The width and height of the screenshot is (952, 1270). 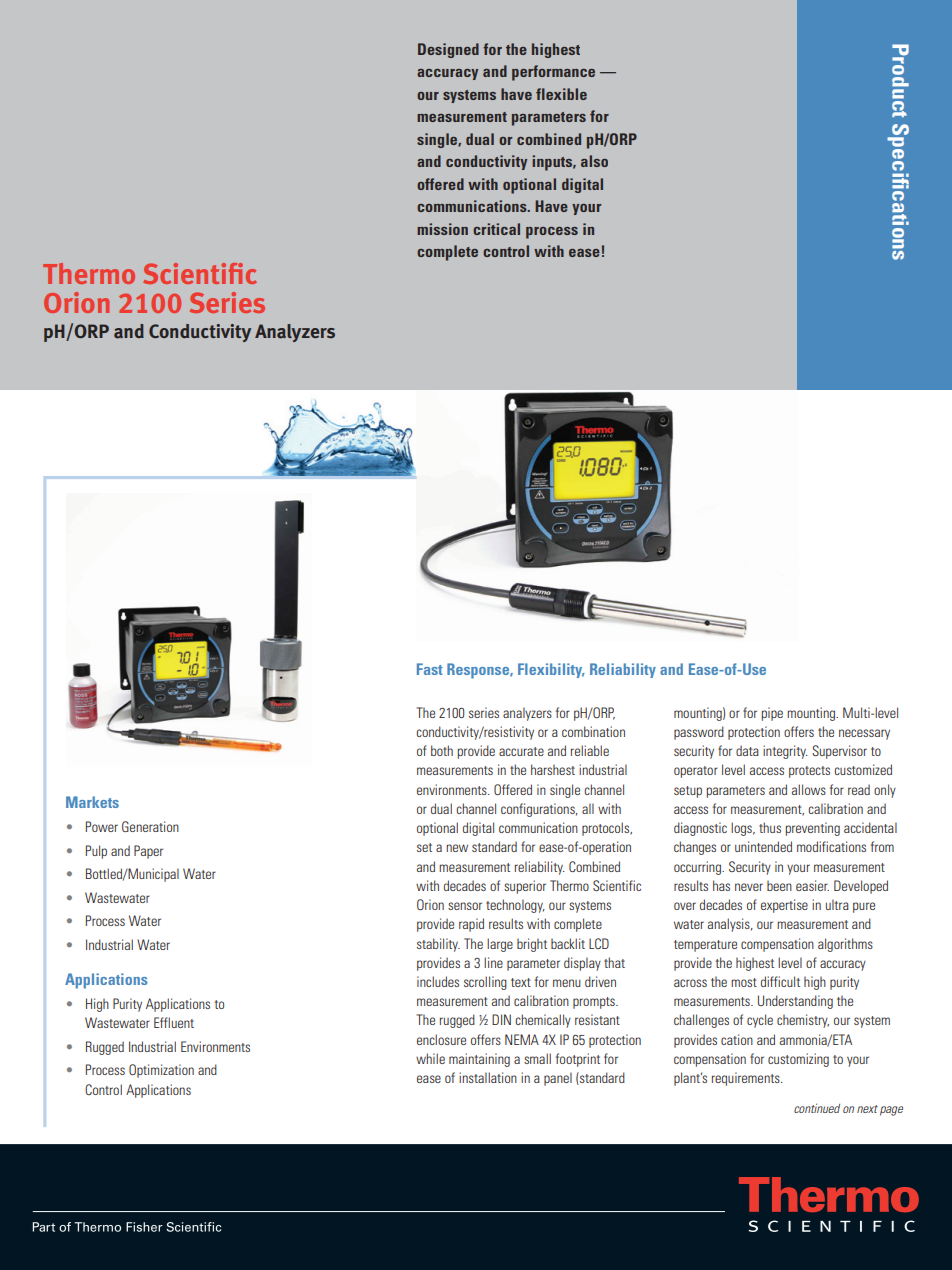 I want to click on pipe, so click(x=772, y=714).
